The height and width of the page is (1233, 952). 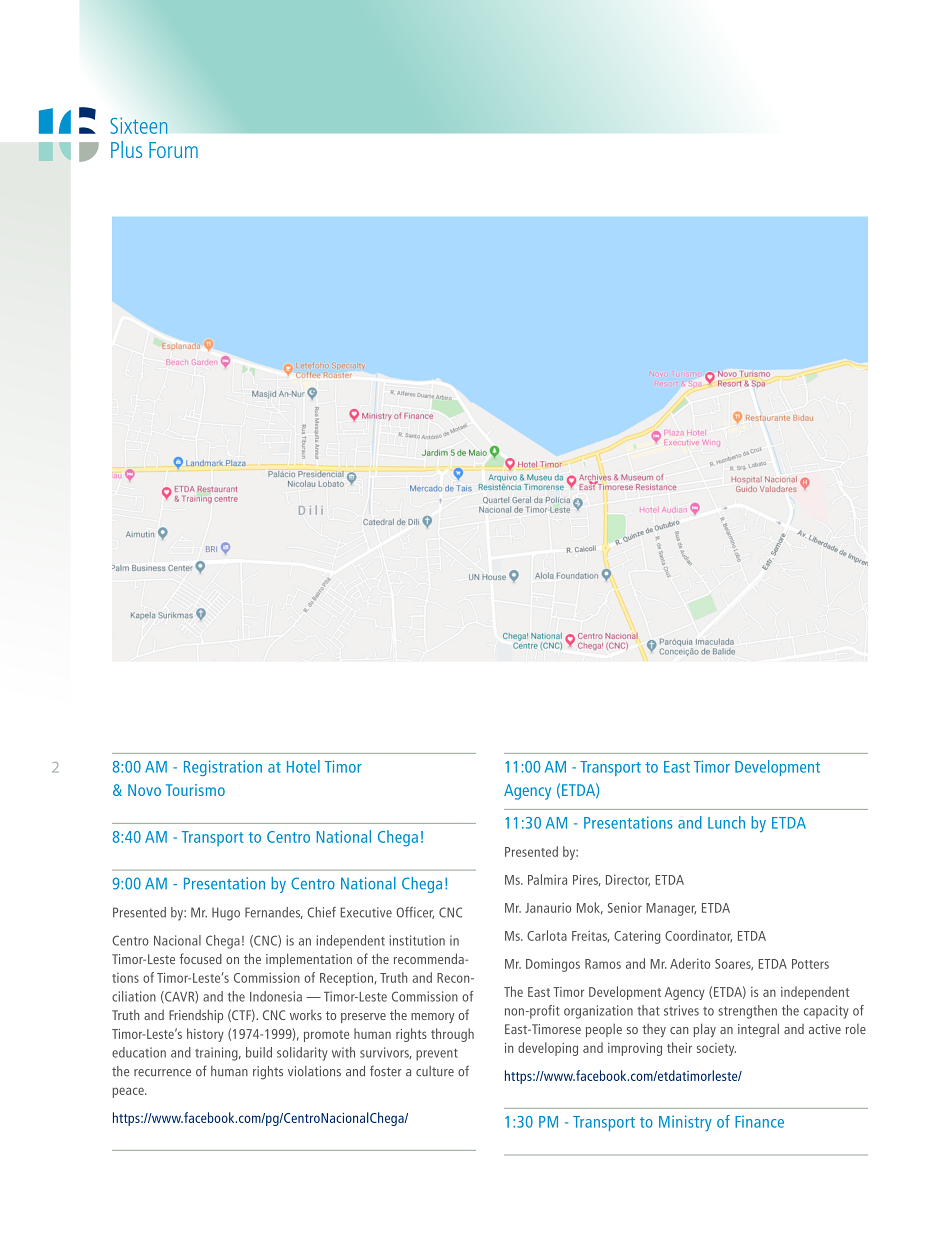 What do you see at coordinates (417, 940) in the page?
I see `institution` at bounding box center [417, 940].
